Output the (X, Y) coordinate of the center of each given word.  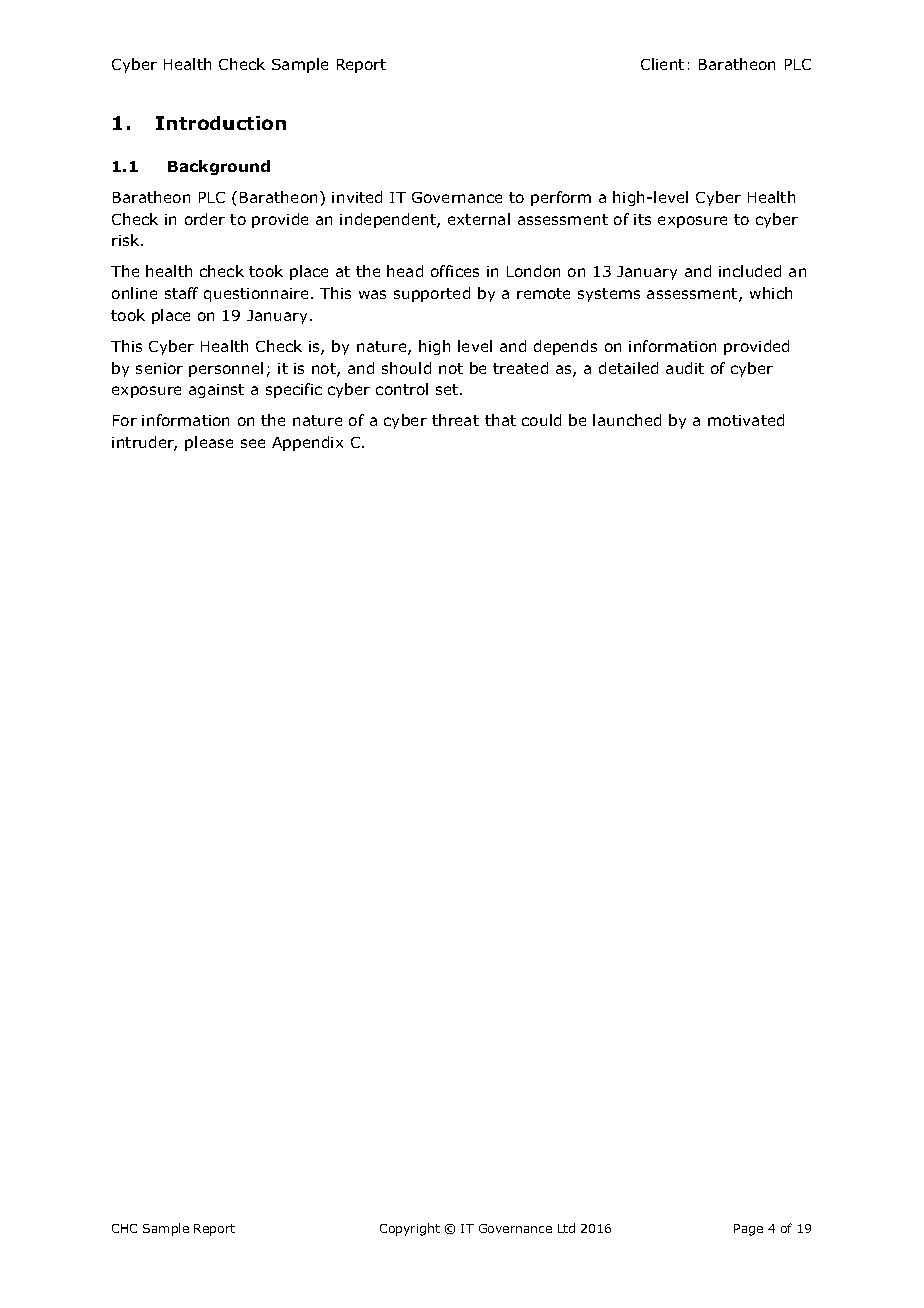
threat (455, 420)
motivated (746, 420)
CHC (124, 1228)
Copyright (410, 1229)
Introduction (221, 123)
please (209, 443)
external (479, 219)
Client (662, 64)
